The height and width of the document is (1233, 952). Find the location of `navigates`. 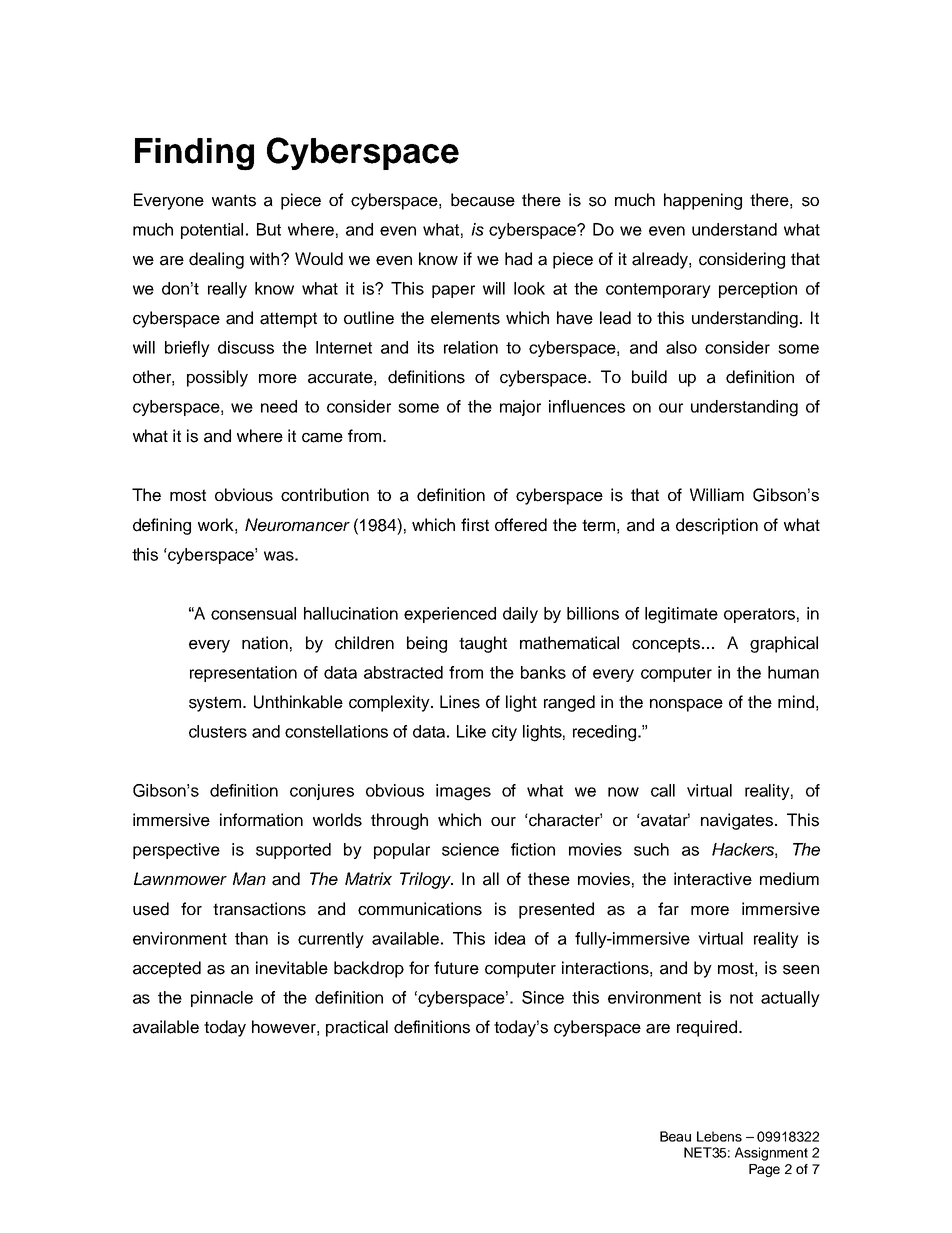

navigates is located at coordinates (737, 821).
